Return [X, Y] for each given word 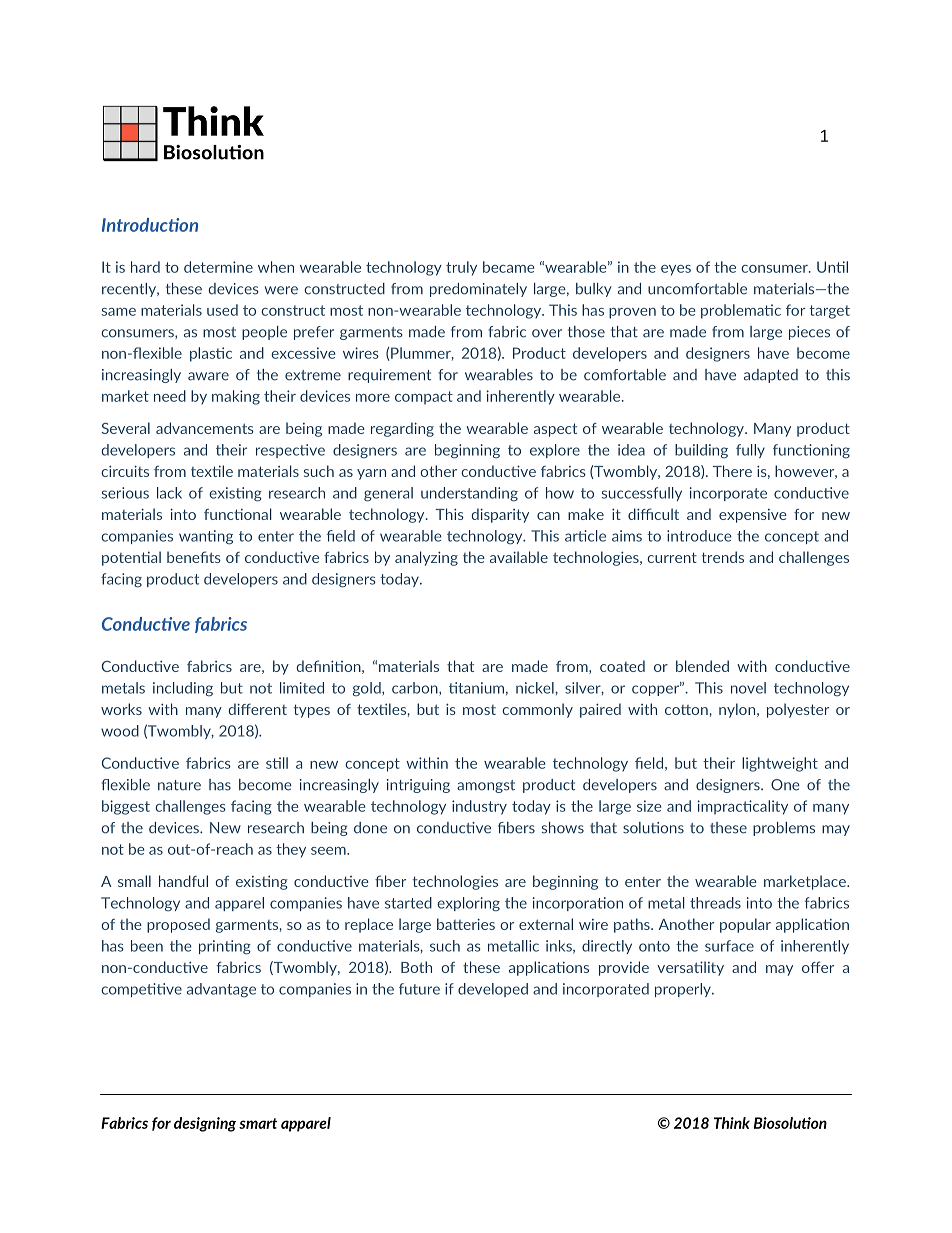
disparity [500, 515]
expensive [753, 516]
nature [179, 785]
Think [732, 1123]
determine [218, 267]
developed [493, 990]
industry [479, 807]
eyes [676, 270]
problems [784, 829]
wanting [206, 537]
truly [461, 268]
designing [205, 1124]
